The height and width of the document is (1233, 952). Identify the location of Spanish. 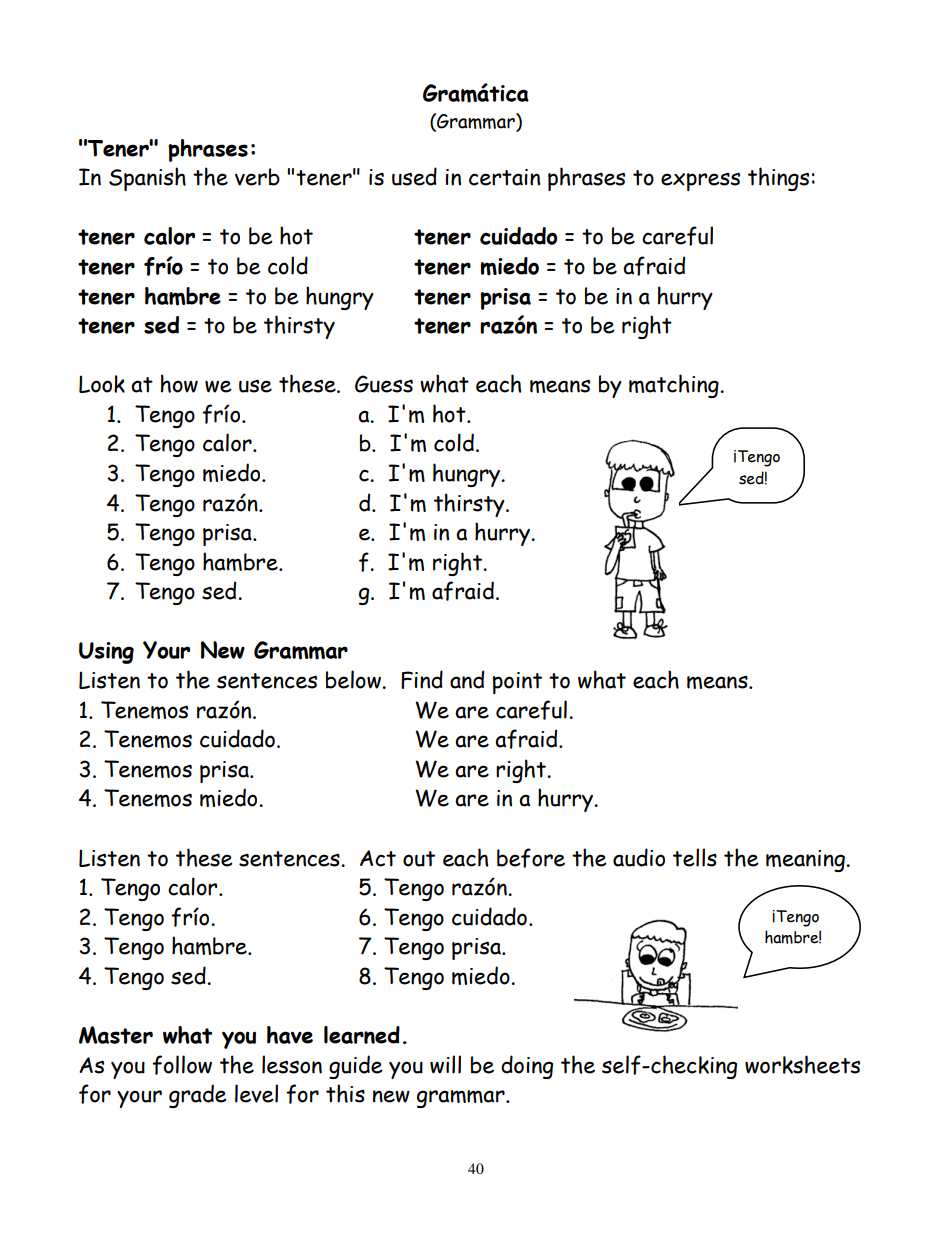
(147, 179).
